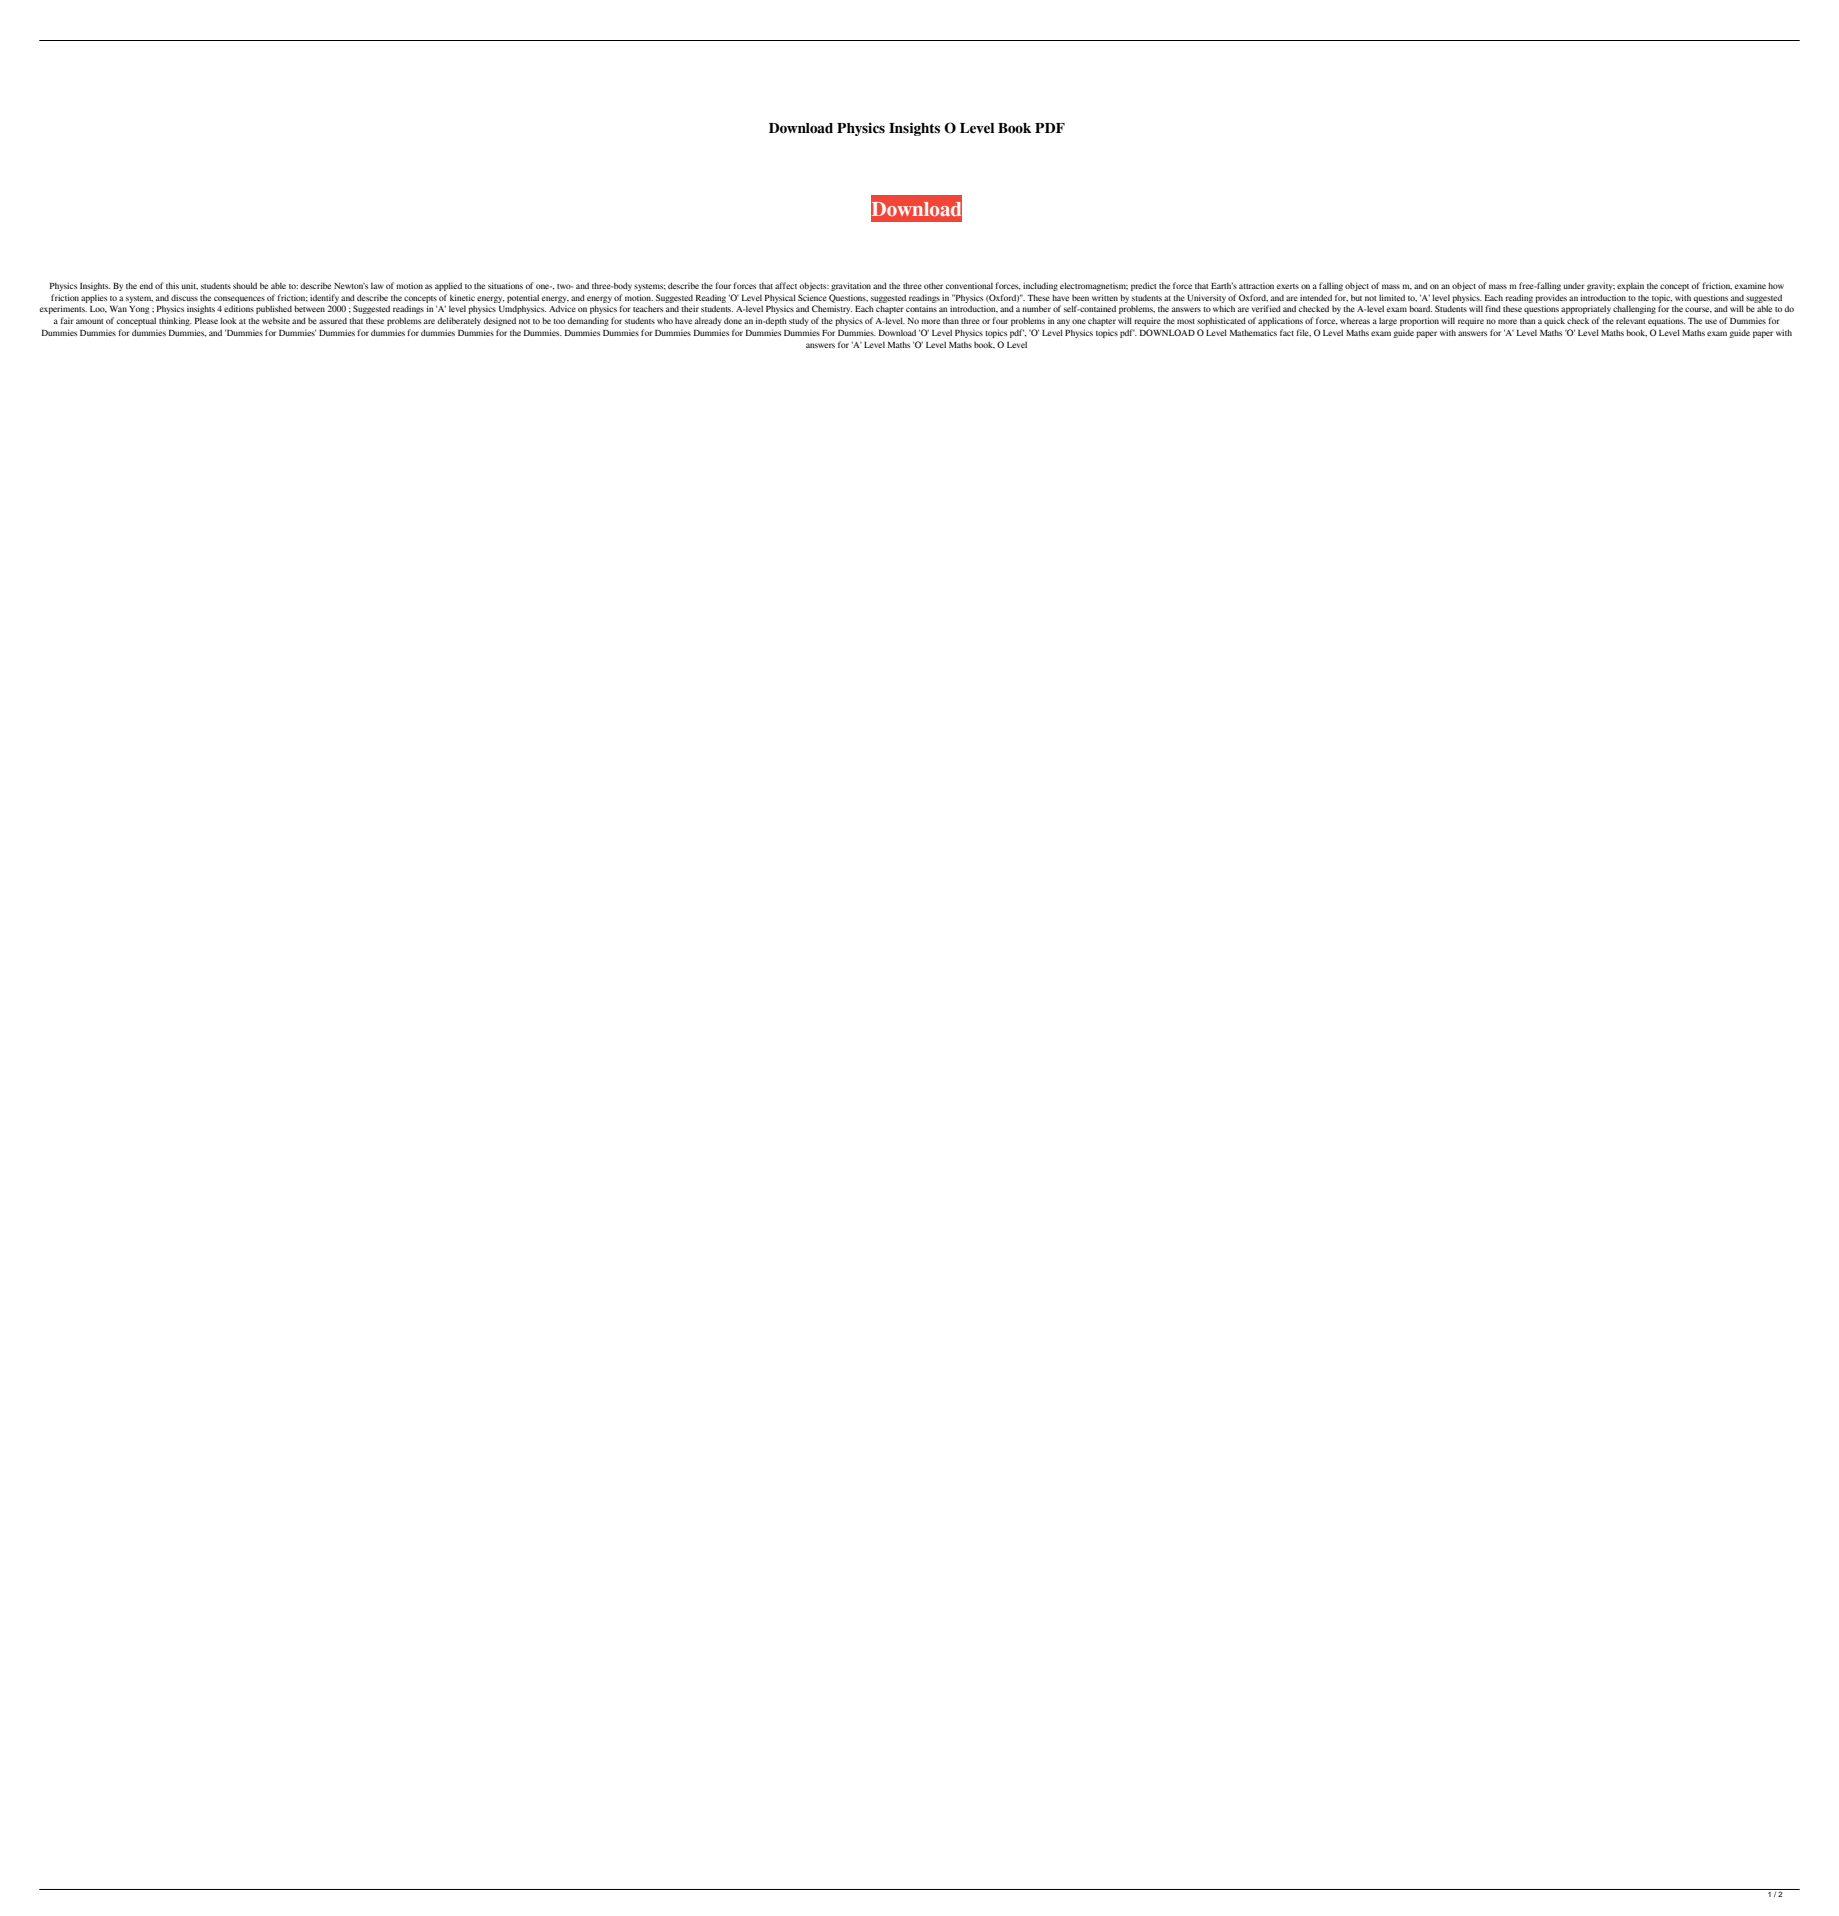  What do you see at coordinates (139, 310) in the screenshot?
I see `Yong` at bounding box center [139, 310].
